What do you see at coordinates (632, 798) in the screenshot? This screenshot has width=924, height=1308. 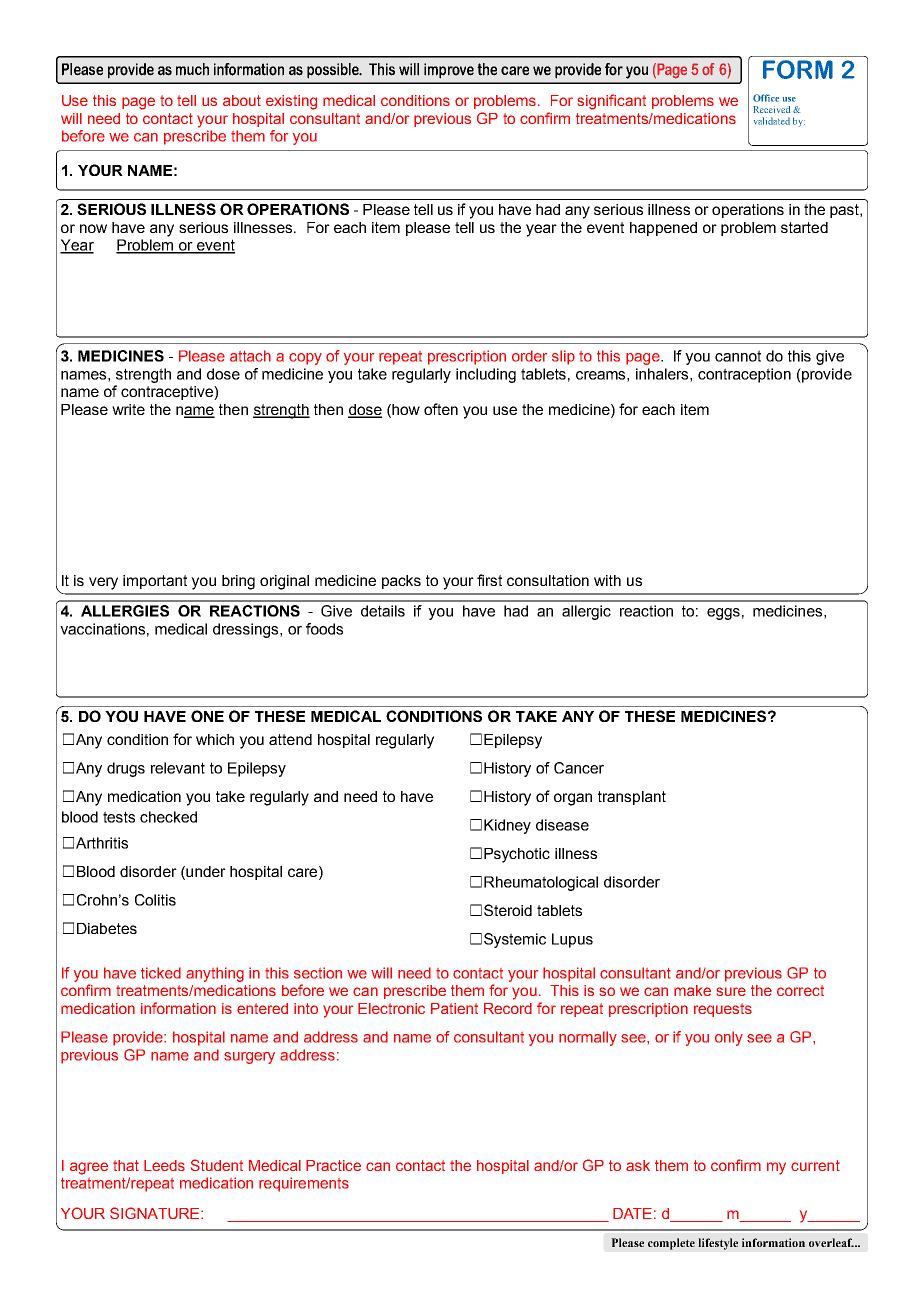 I see `transplant` at bounding box center [632, 798].
